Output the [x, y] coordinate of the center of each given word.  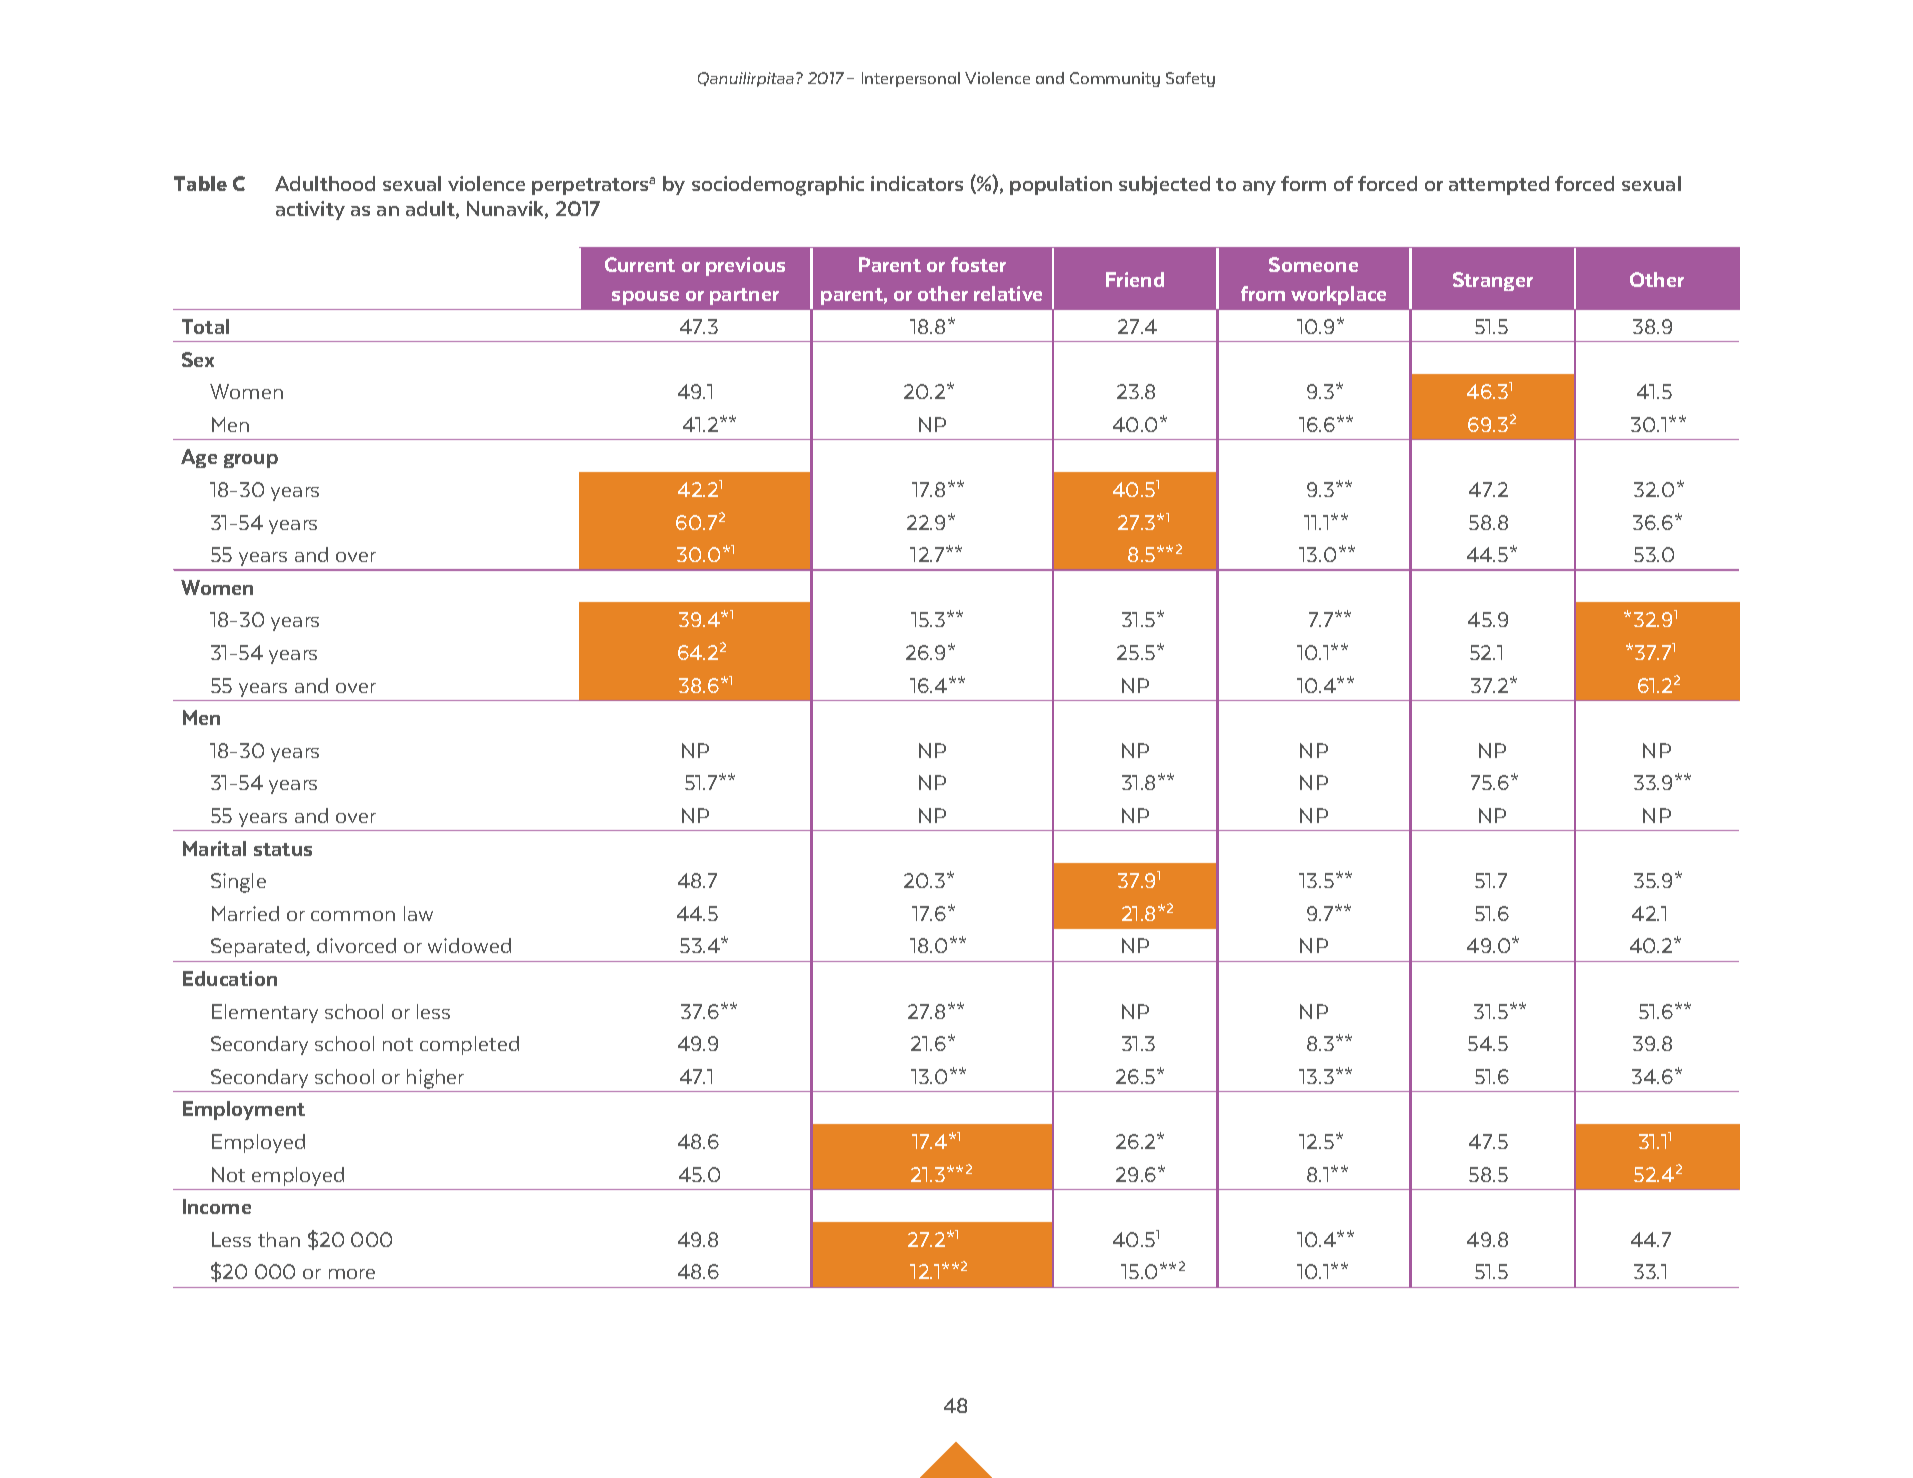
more [352, 1274]
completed [469, 1045]
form [1303, 183]
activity [310, 210]
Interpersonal [911, 79]
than [279, 1239]
